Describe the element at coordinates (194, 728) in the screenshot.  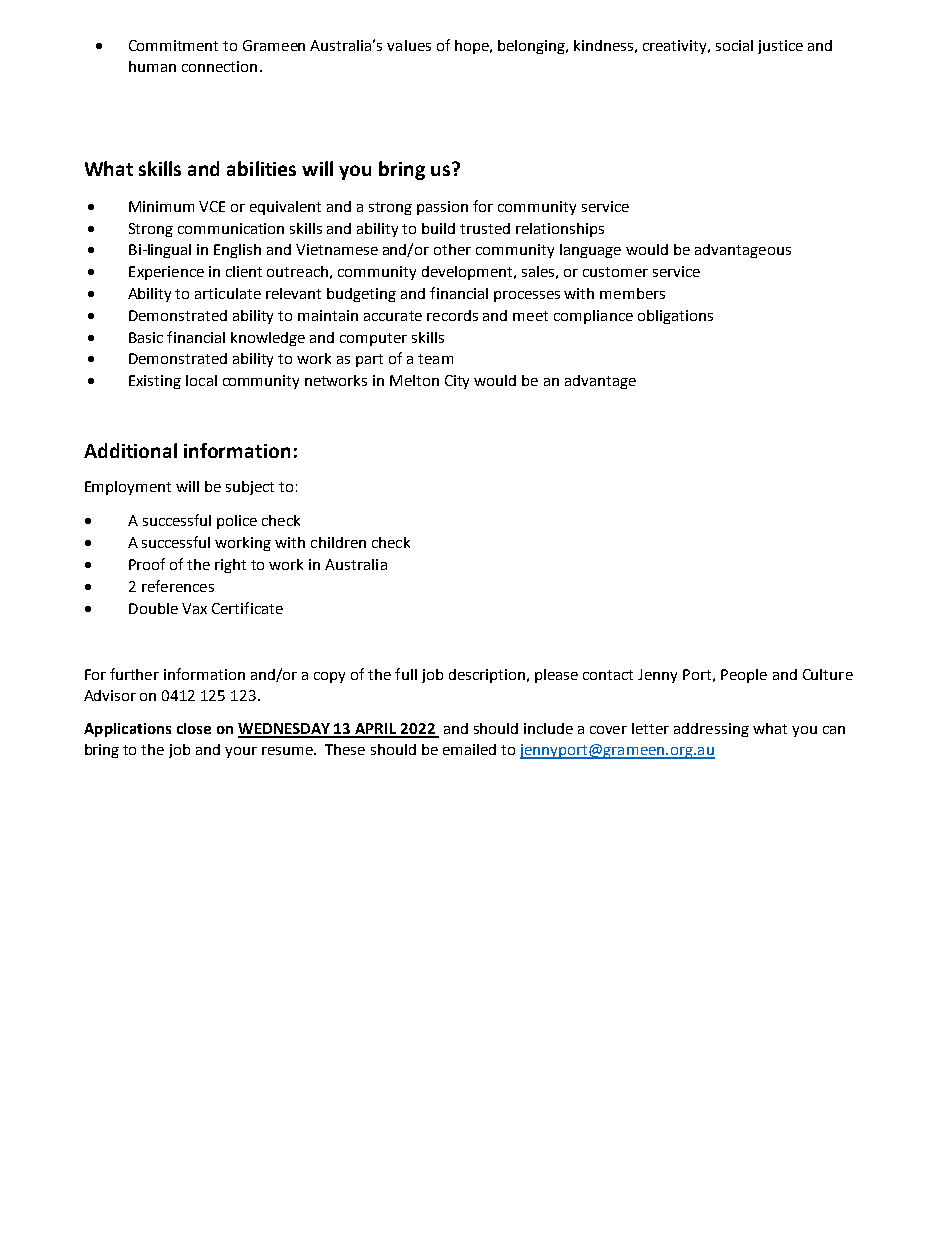
I see `close` at that location.
